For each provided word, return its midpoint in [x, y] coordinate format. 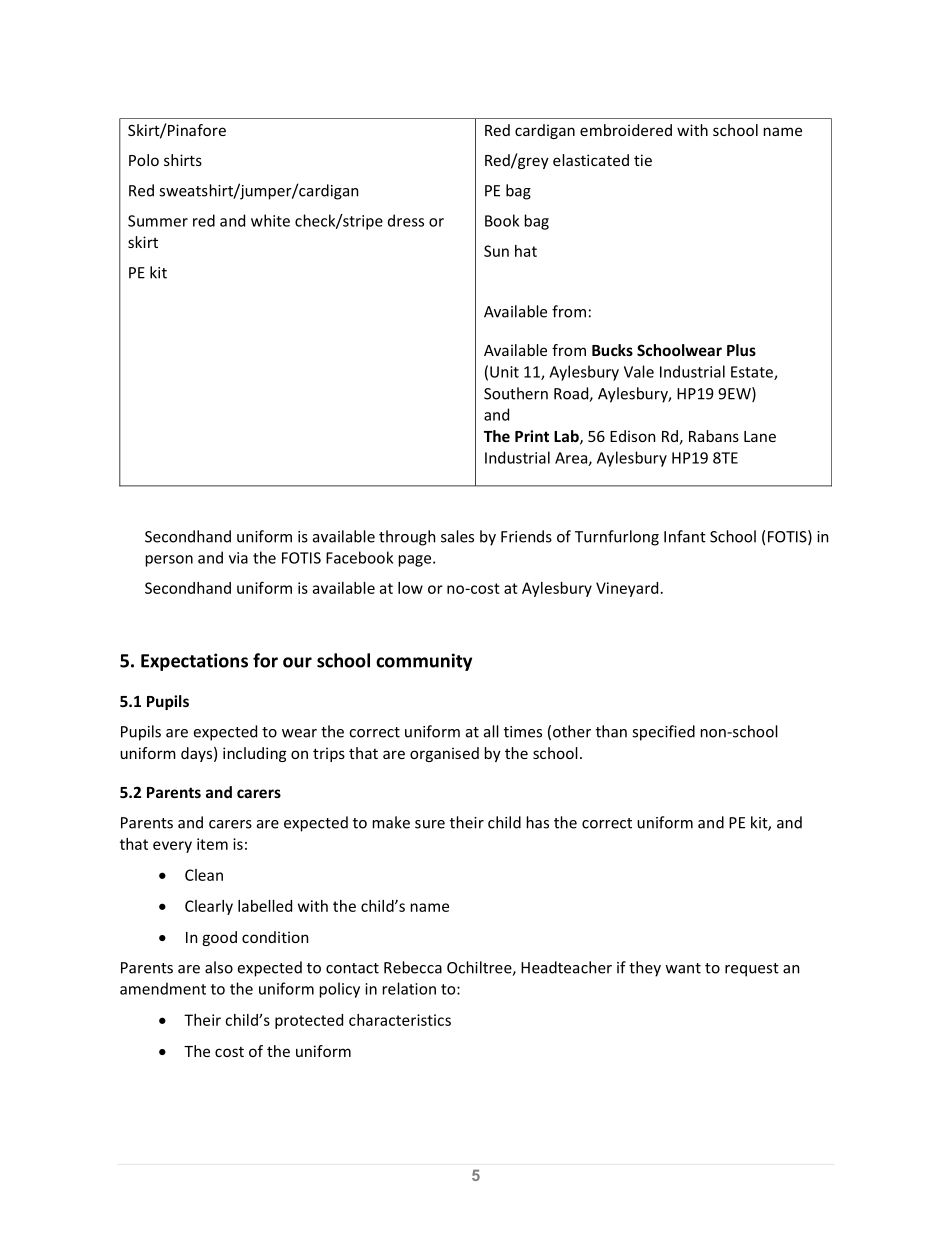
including [254, 754]
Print [532, 436]
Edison [632, 436]
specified [663, 733]
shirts [183, 160]
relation [409, 988]
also [219, 967]
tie [643, 160]
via [238, 558]
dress [406, 220]
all [491, 731]
